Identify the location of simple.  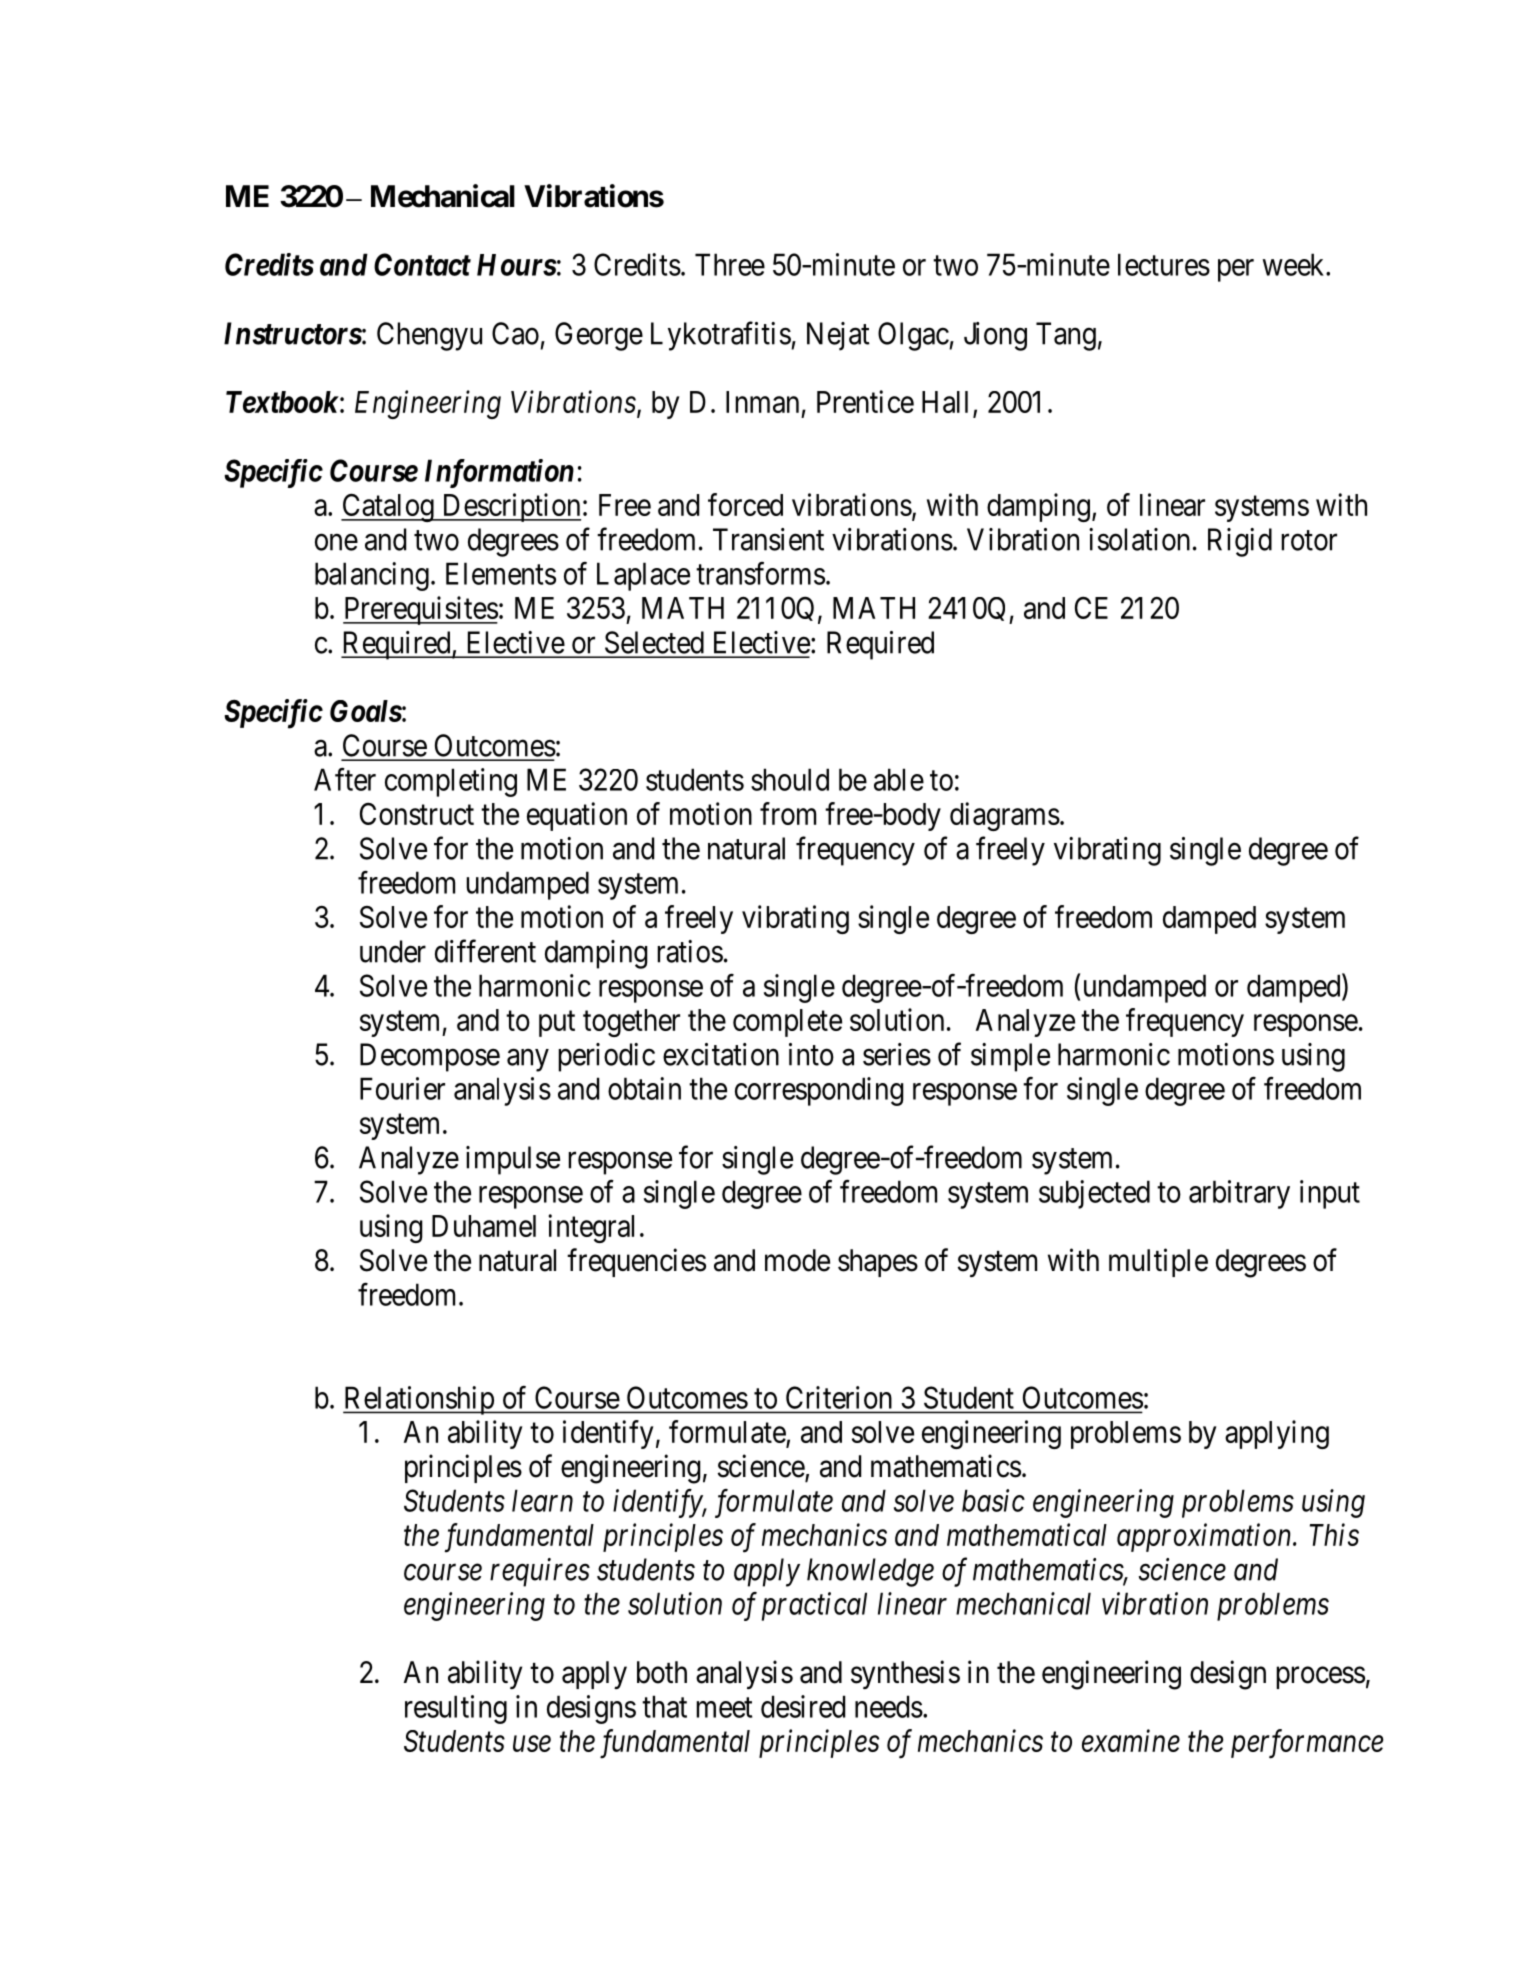
(1010, 1057).
